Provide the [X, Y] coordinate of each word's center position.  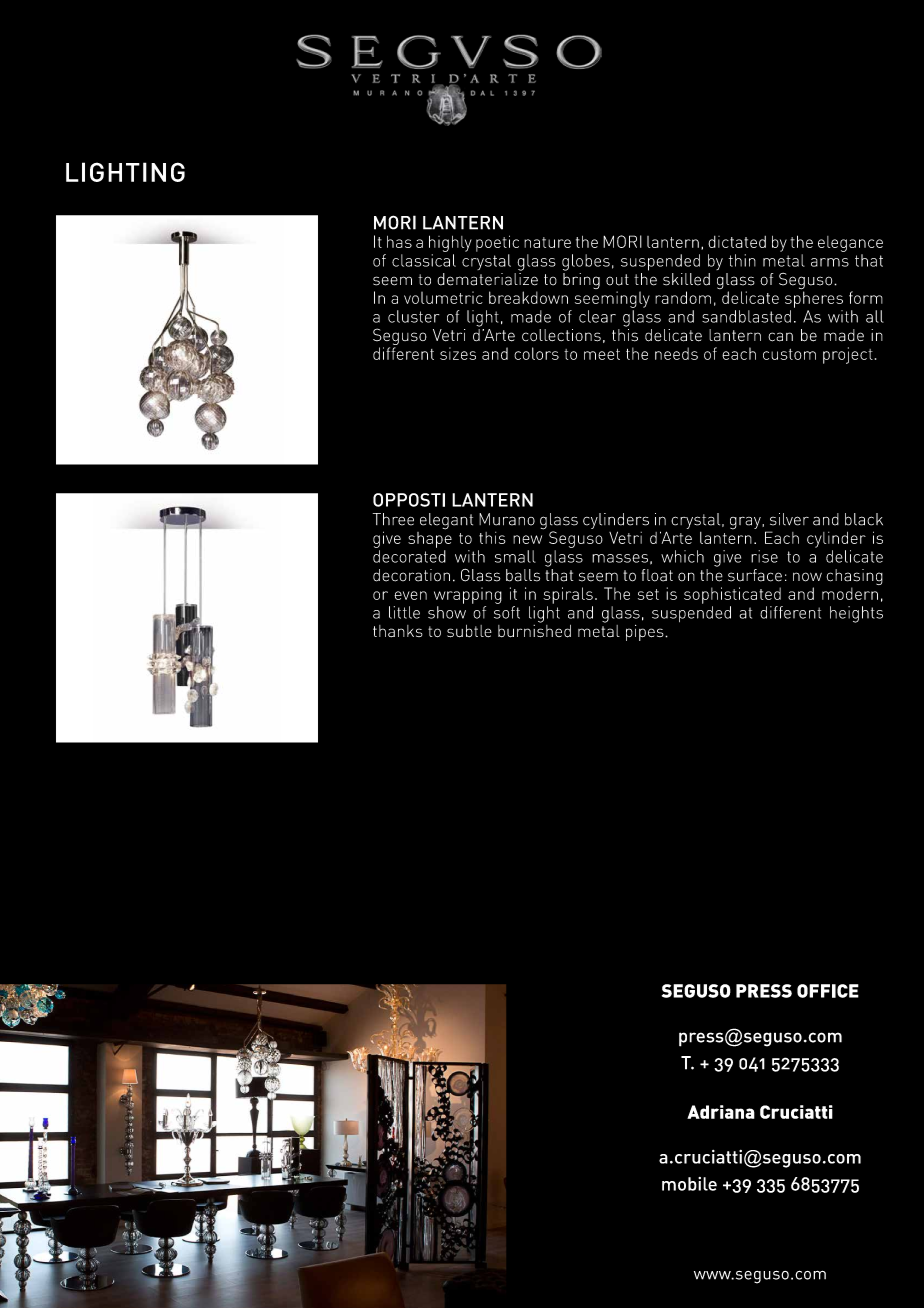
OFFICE [828, 991]
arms [830, 262]
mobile [689, 1184]
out [617, 280]
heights [856, 614]
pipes [646, 633]
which [682, 556]
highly [450, 243]
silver [789, 519]
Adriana [721, 1112]
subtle [469, 631]
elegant [446, 521]
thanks [398, 631]
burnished [534, 630]
